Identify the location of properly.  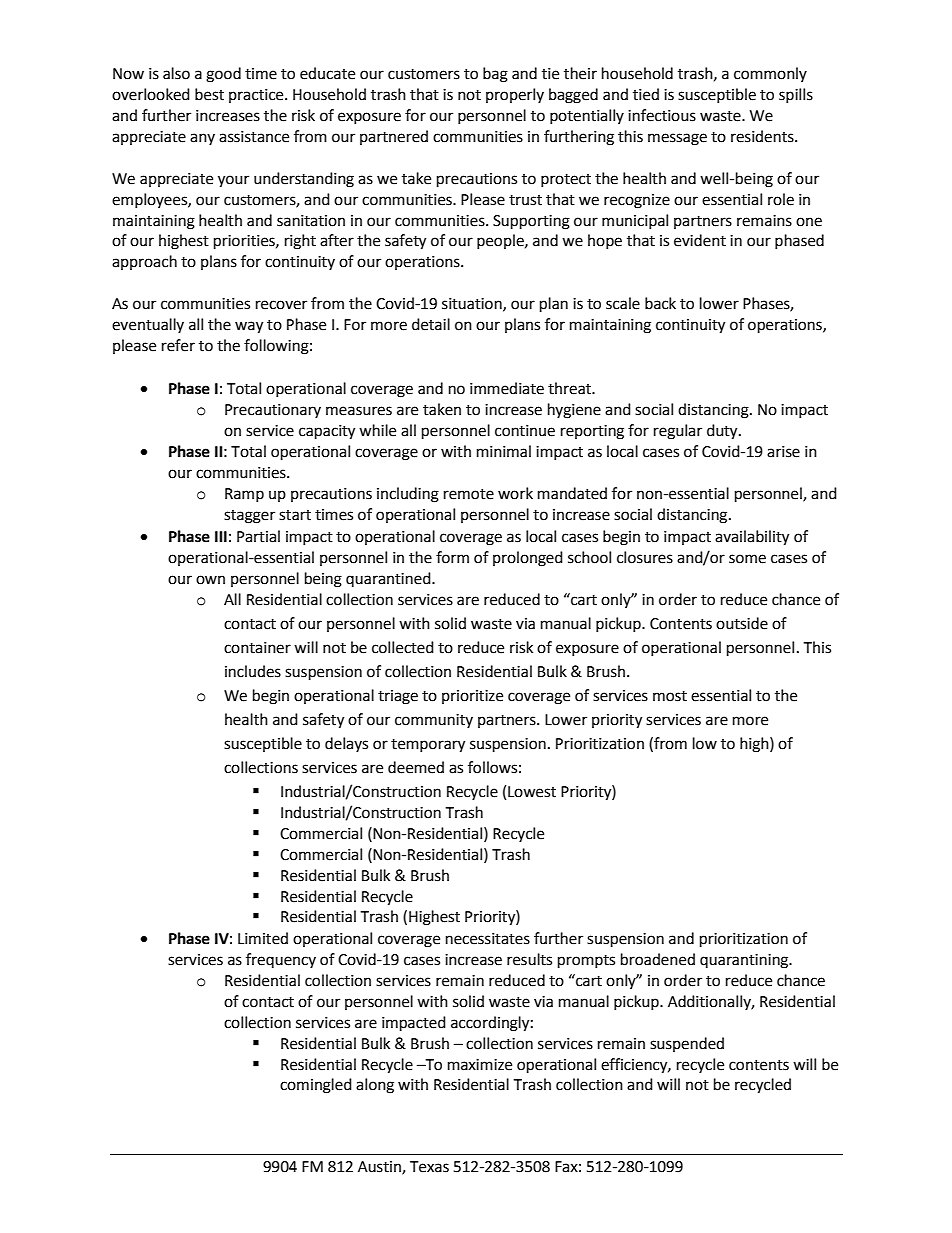
(515, 95).
